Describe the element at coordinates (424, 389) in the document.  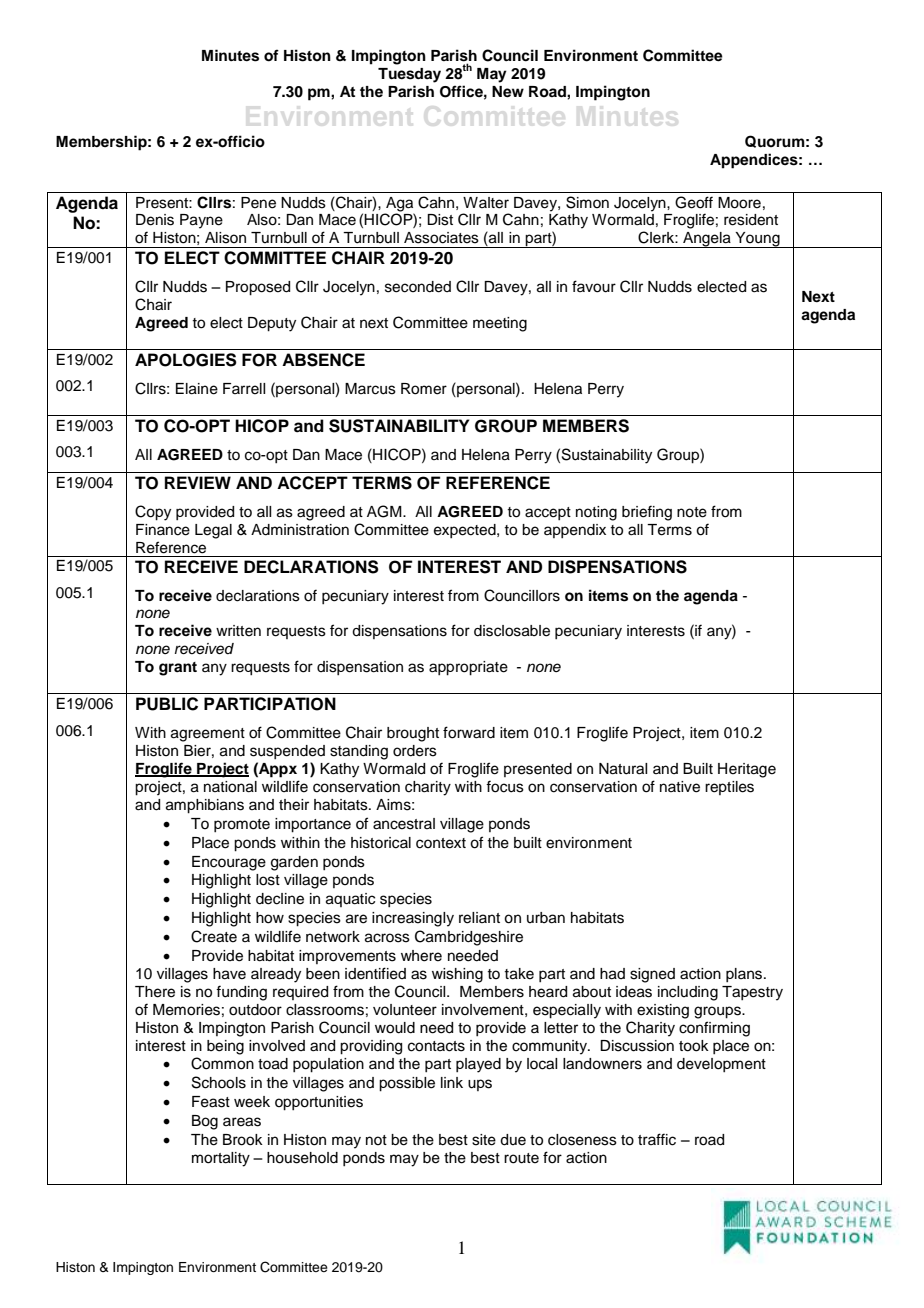
I see `Romer` at that location.
